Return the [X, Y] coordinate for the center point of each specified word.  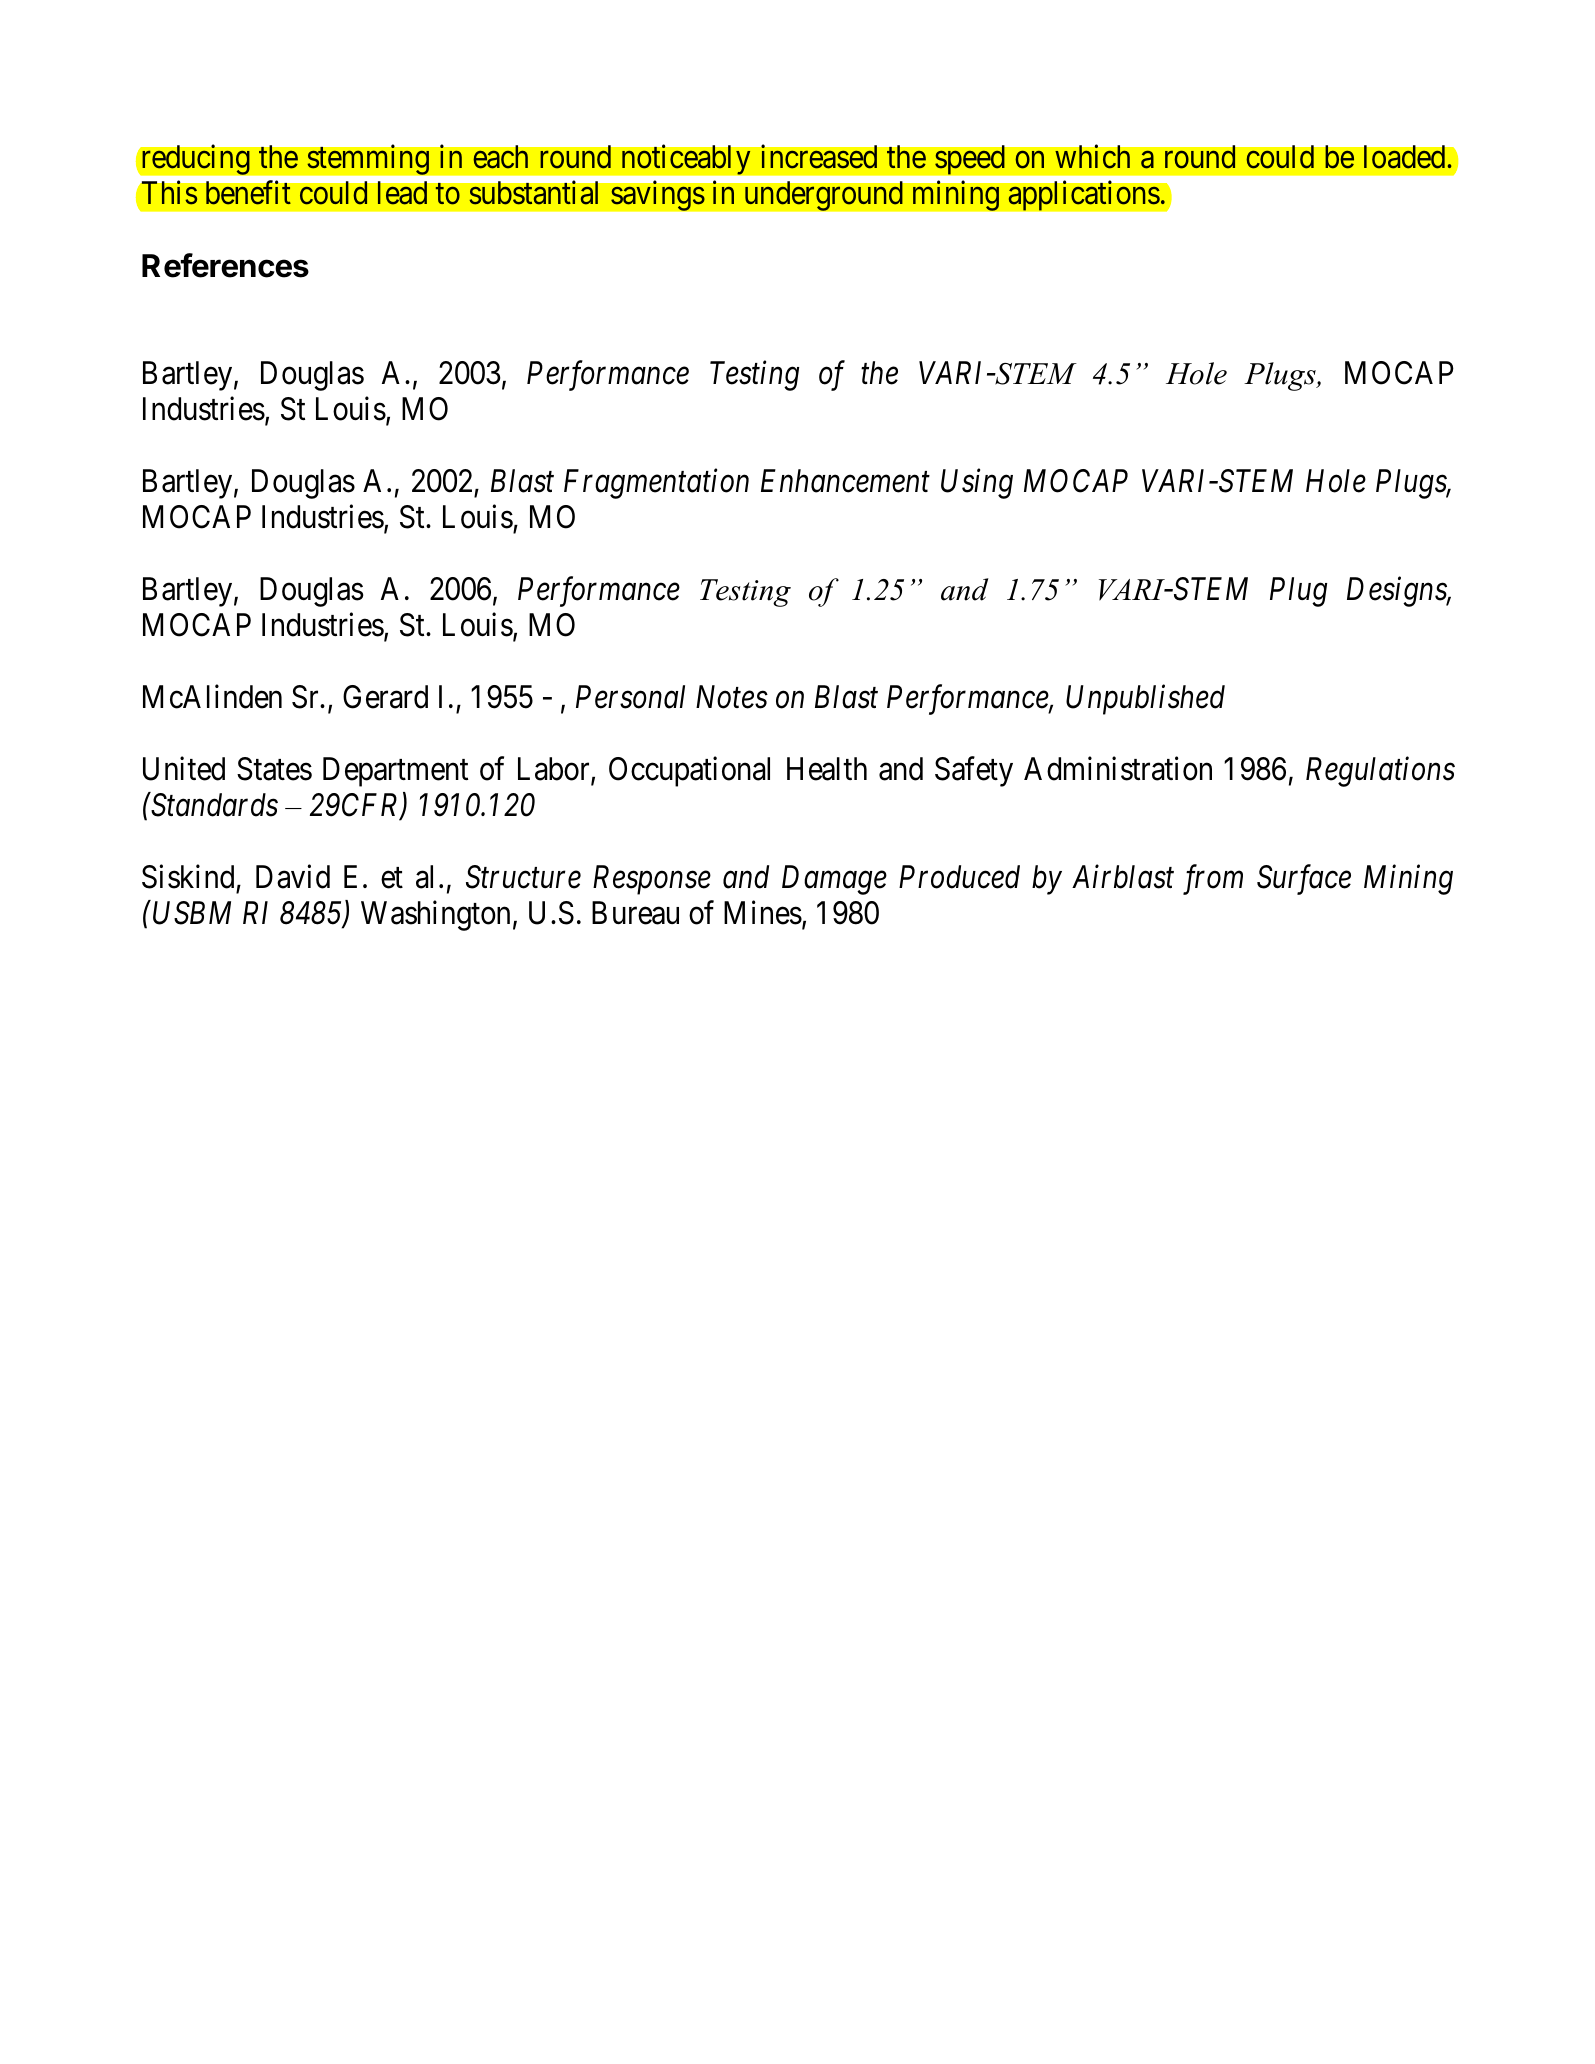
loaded [1406, 157]
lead [402, 193]
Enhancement [845, 481]
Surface [1304, 880]
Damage [834, 880]
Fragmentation [656, 484]
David [293, 876]
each [500, 157]
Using [977, 484]
